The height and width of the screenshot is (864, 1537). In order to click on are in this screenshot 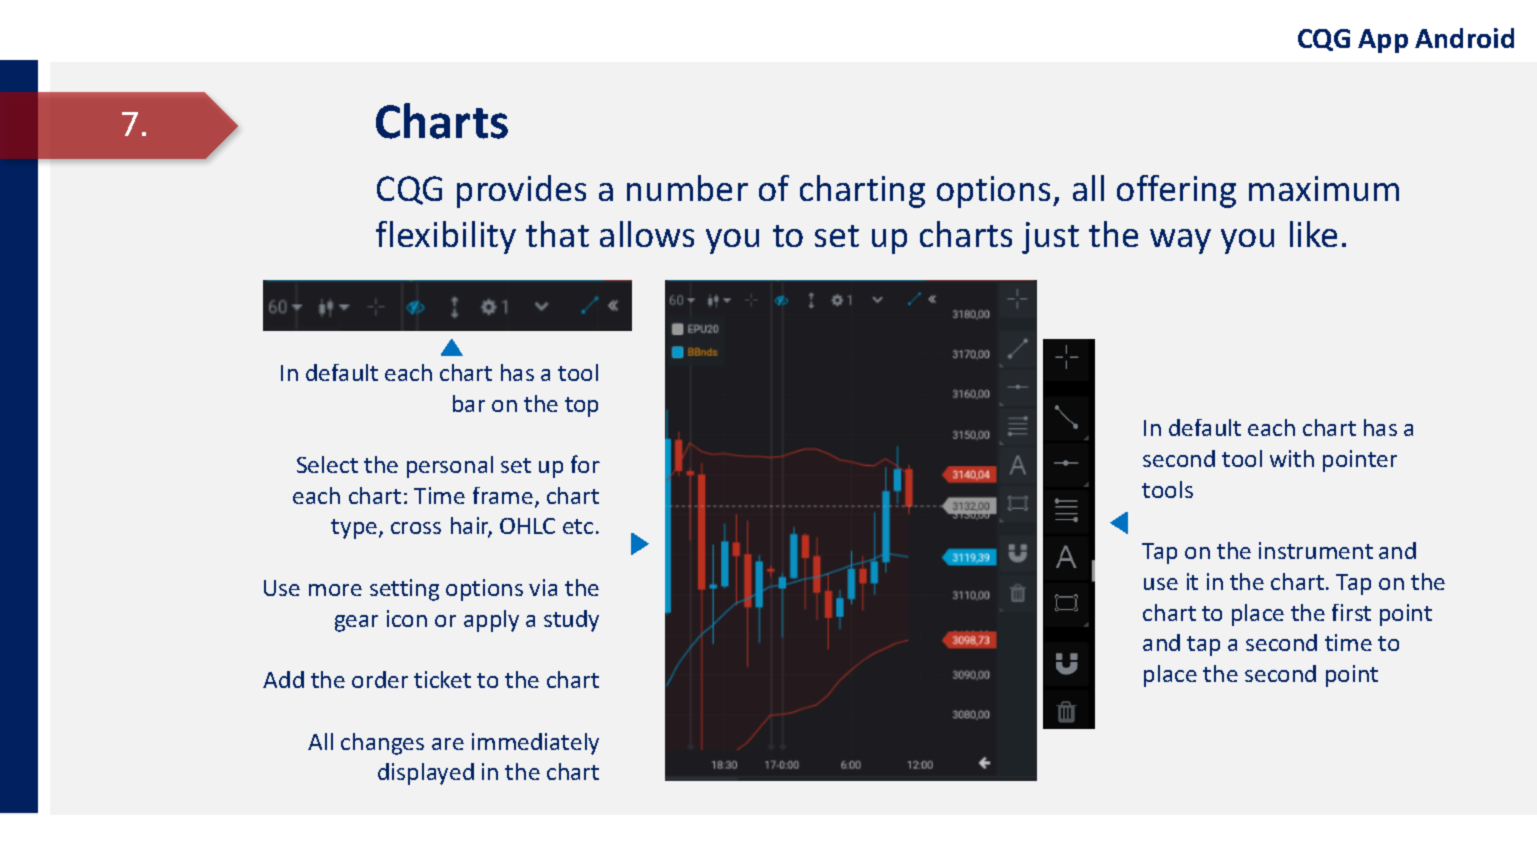, I will do `click(448, 744)`.
